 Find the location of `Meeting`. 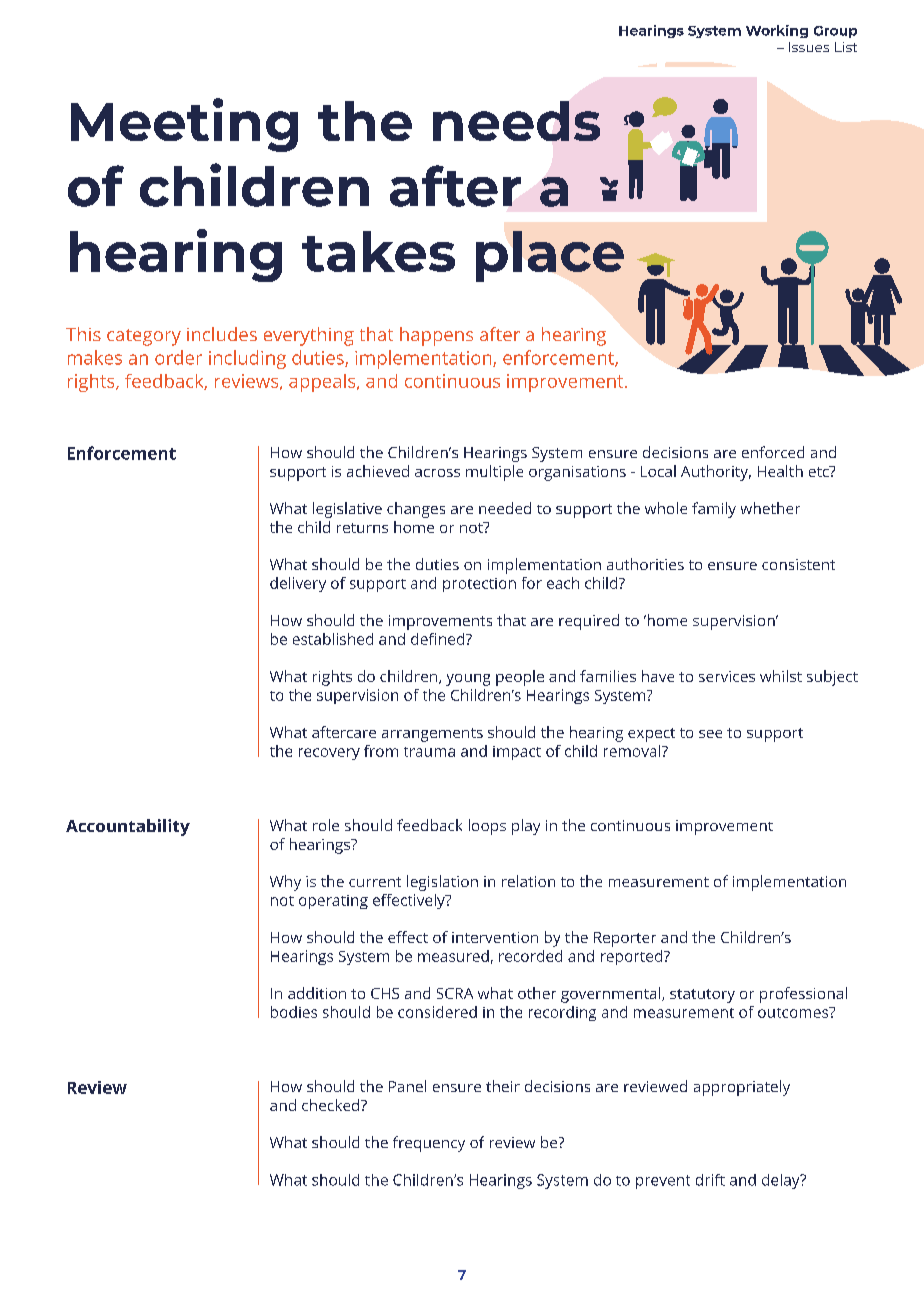

Meeting is located at coordinates (184, 125).
